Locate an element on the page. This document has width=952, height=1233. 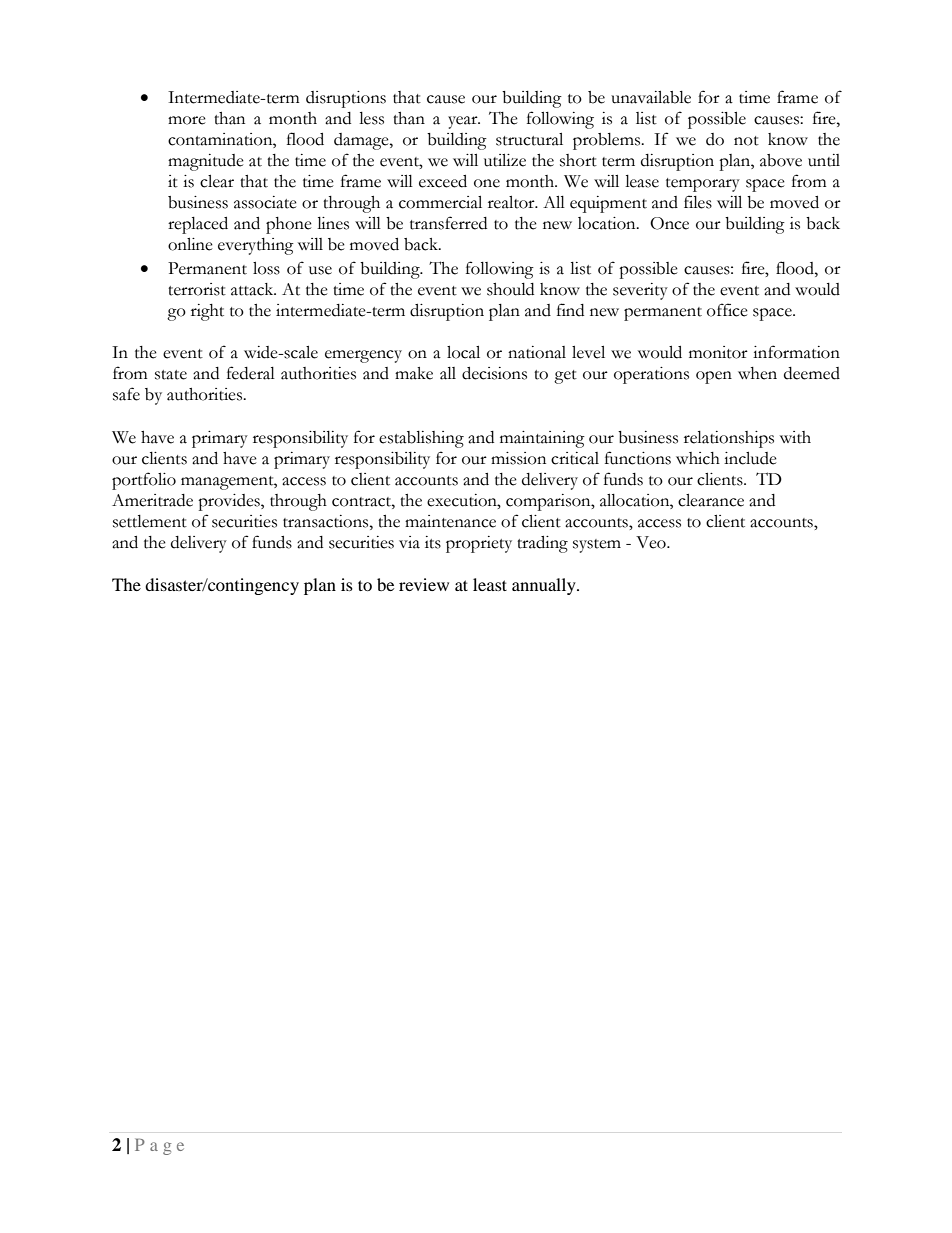
review is located at coordinates (424, 584).
